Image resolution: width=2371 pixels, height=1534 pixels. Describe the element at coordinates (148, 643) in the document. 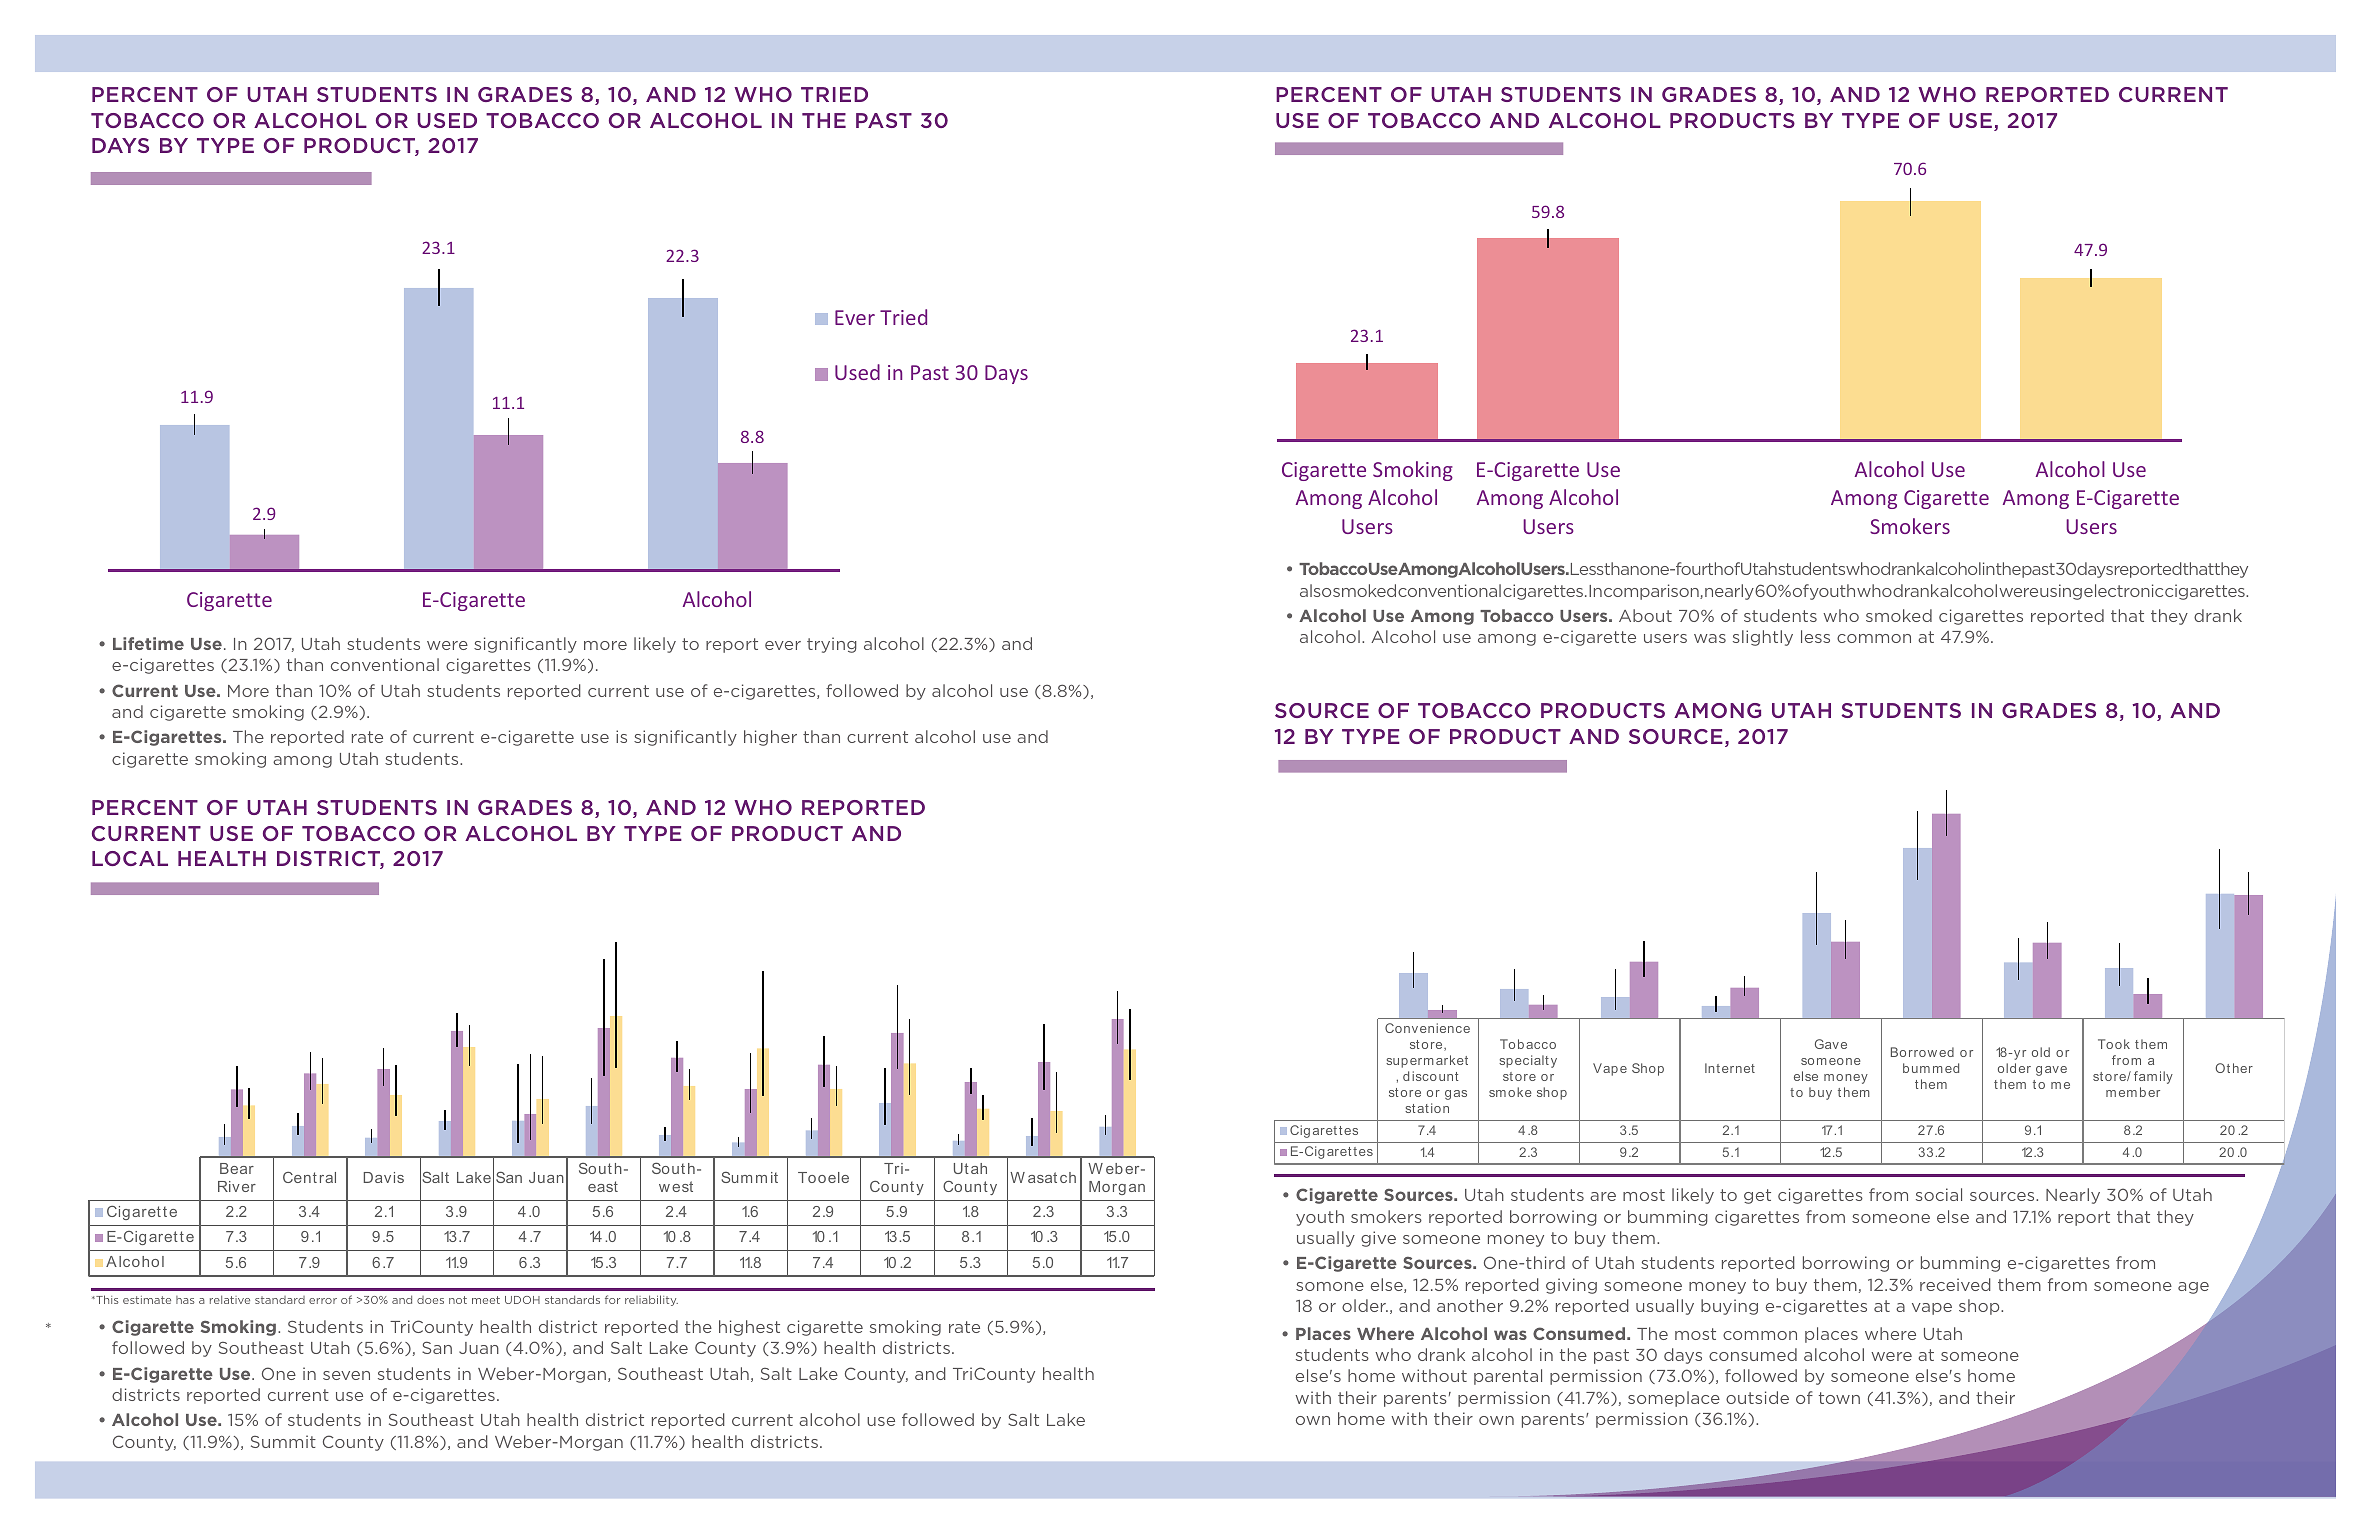

I see `Lifetime` at that location.
